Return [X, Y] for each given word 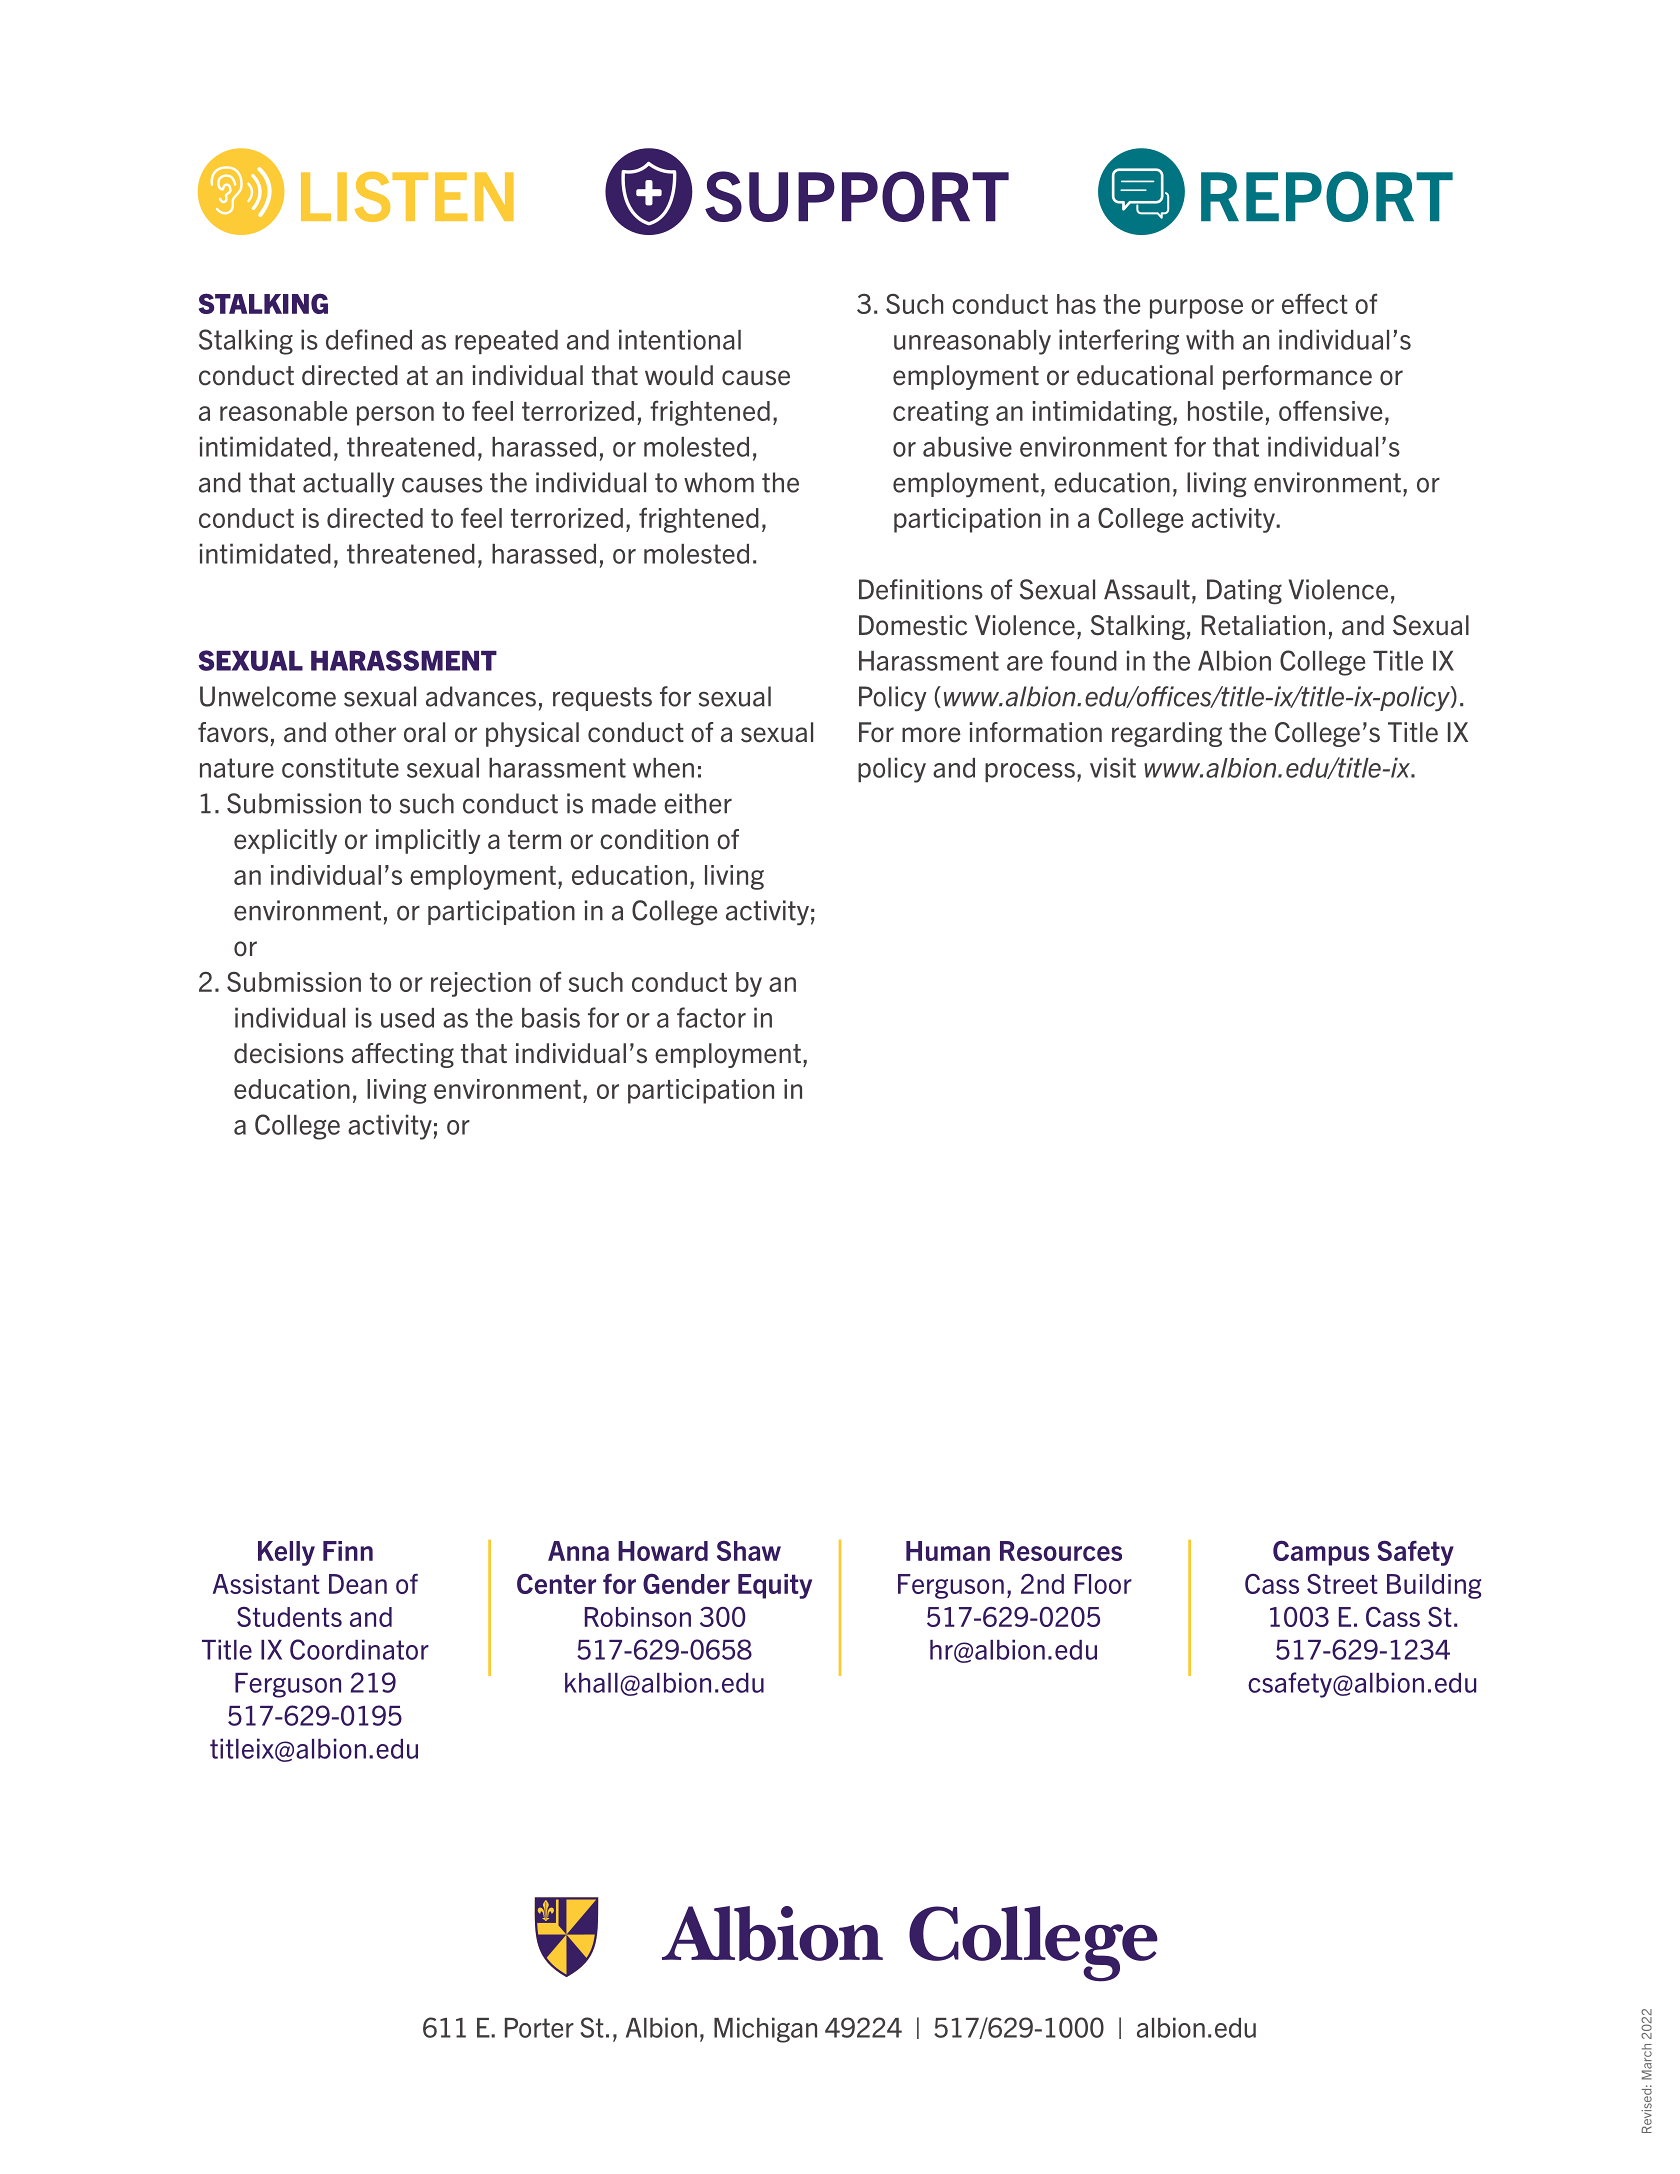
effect [1315, 303]
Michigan [765, 2030]
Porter [539, 2028]
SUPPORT [857, 196]
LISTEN [407, 197]
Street [1342, 1584]
